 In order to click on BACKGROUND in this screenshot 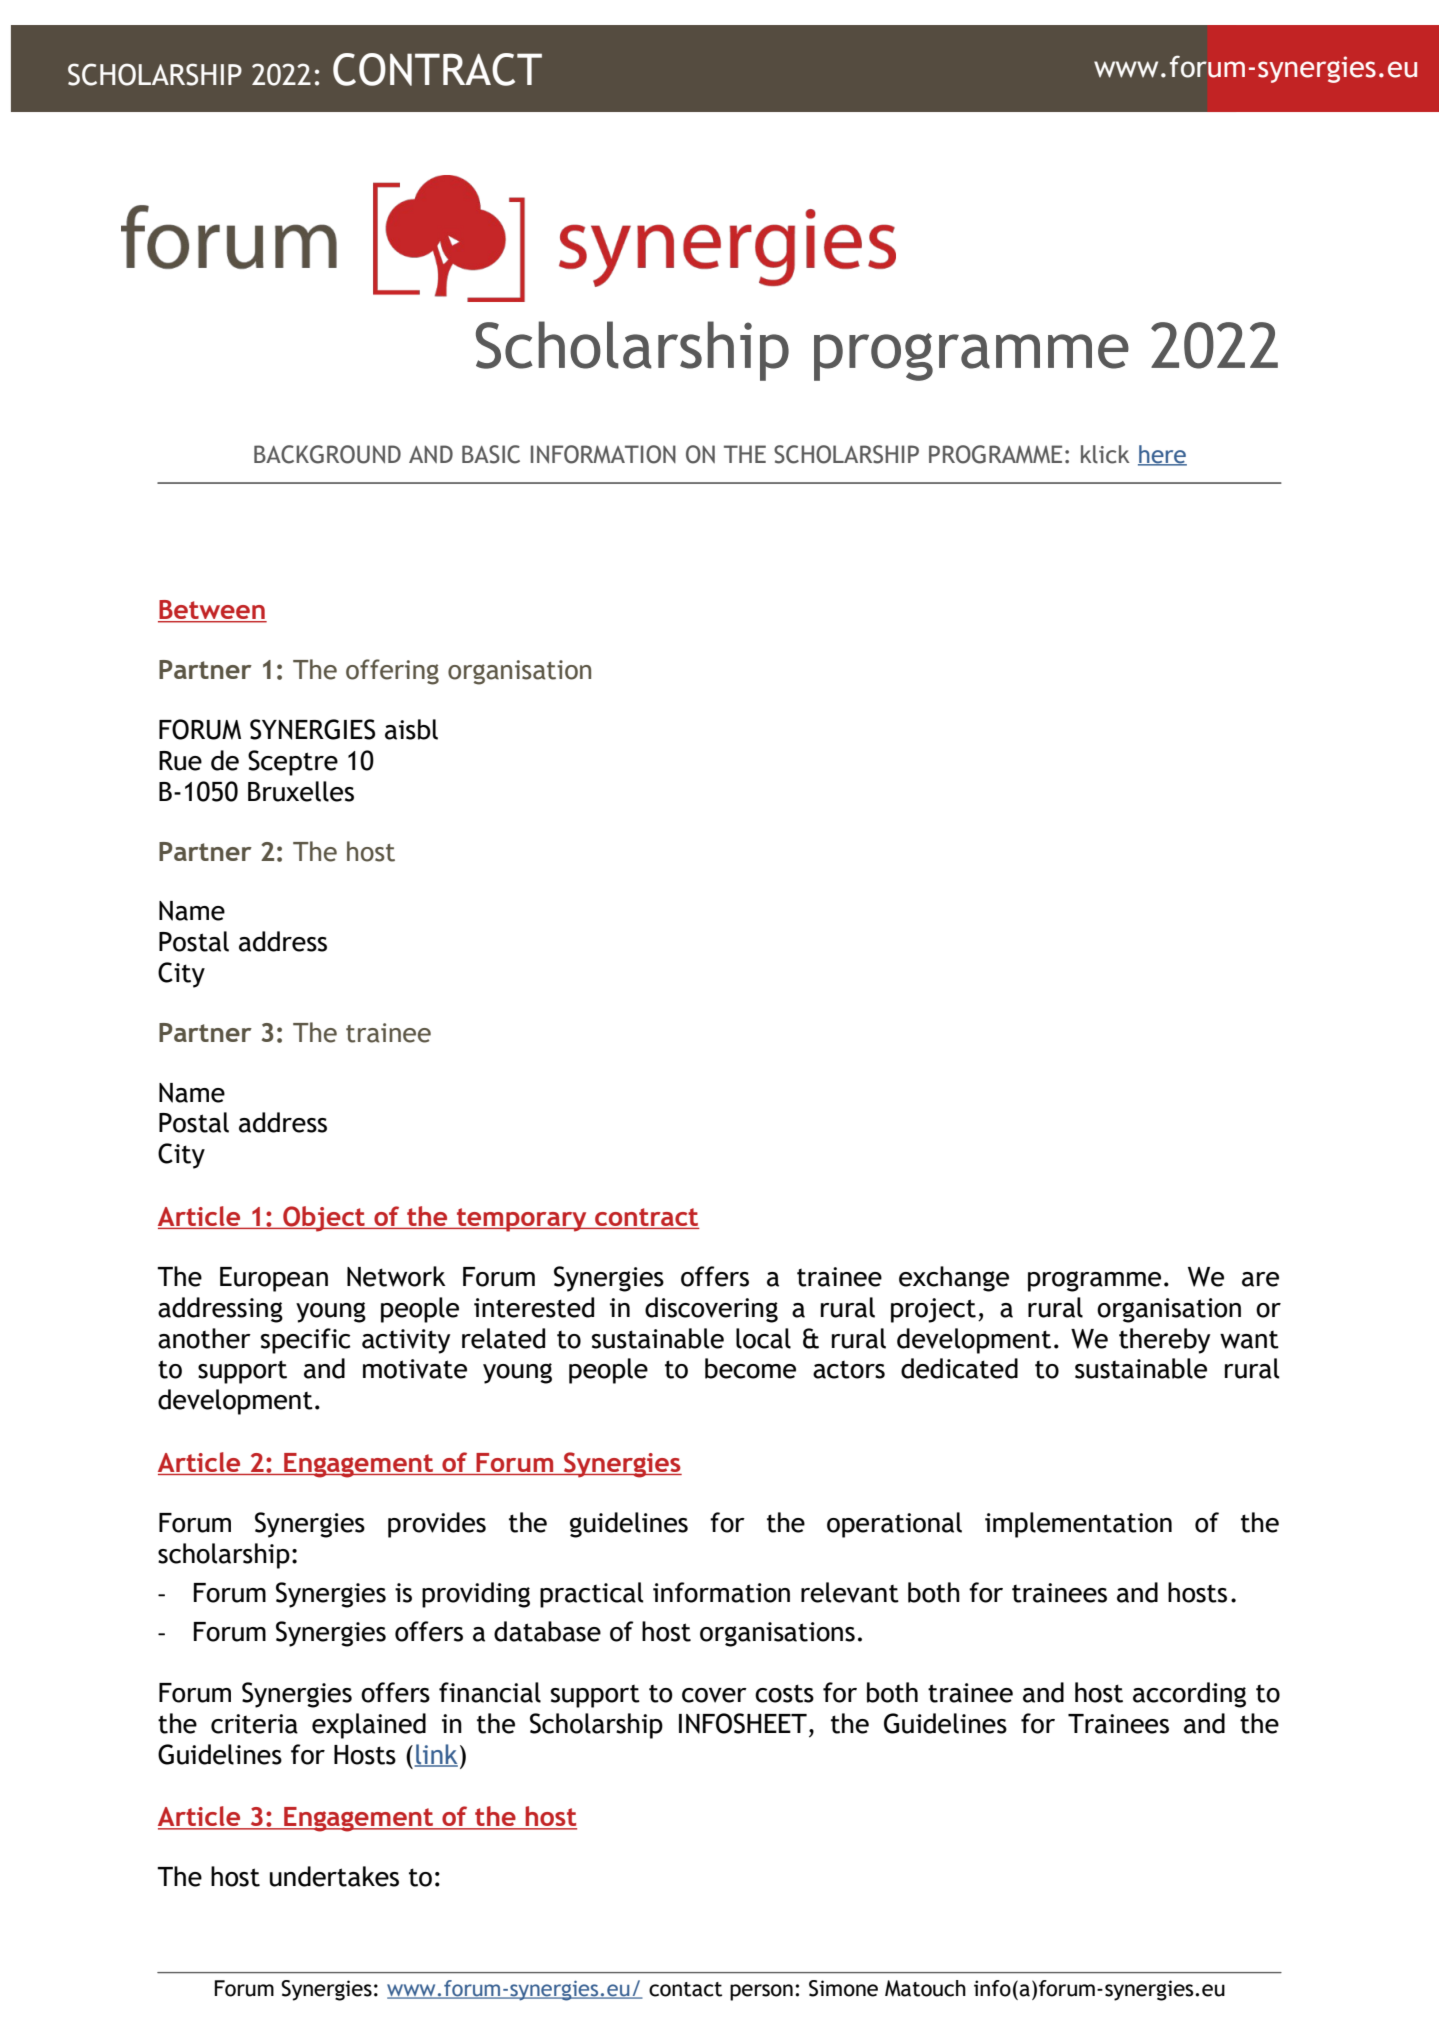, I will do `click(327, 454)`.
